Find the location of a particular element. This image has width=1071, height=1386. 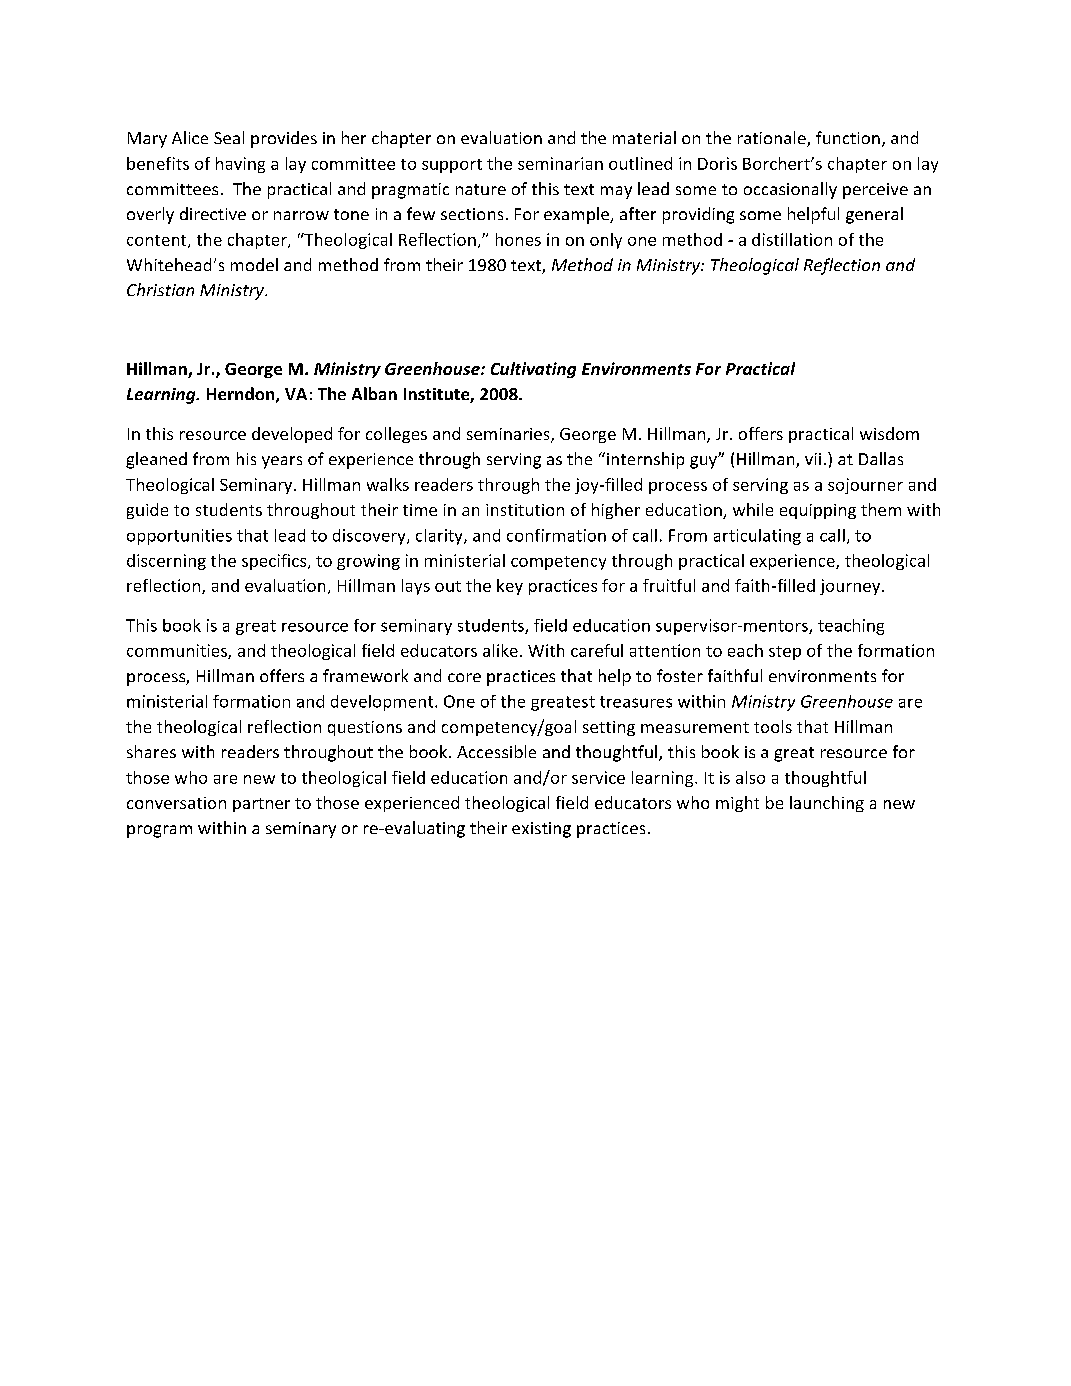

specifics is located at coordinates (275, 562).
